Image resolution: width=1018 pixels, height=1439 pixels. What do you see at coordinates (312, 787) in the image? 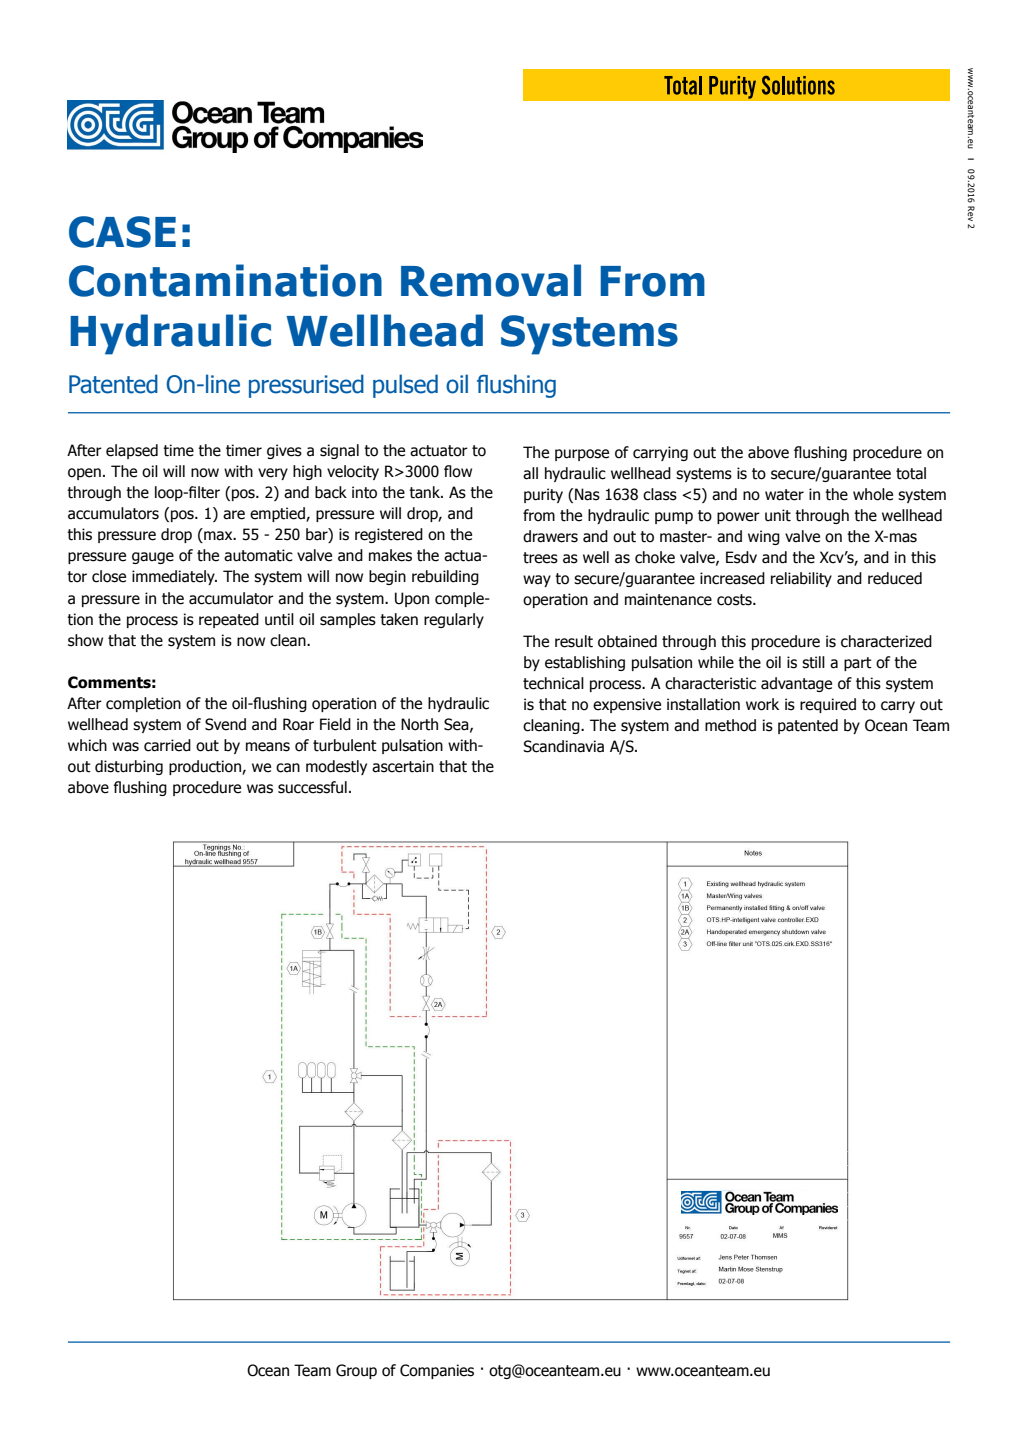
I see `successful` at bounding box center [312, 787].
